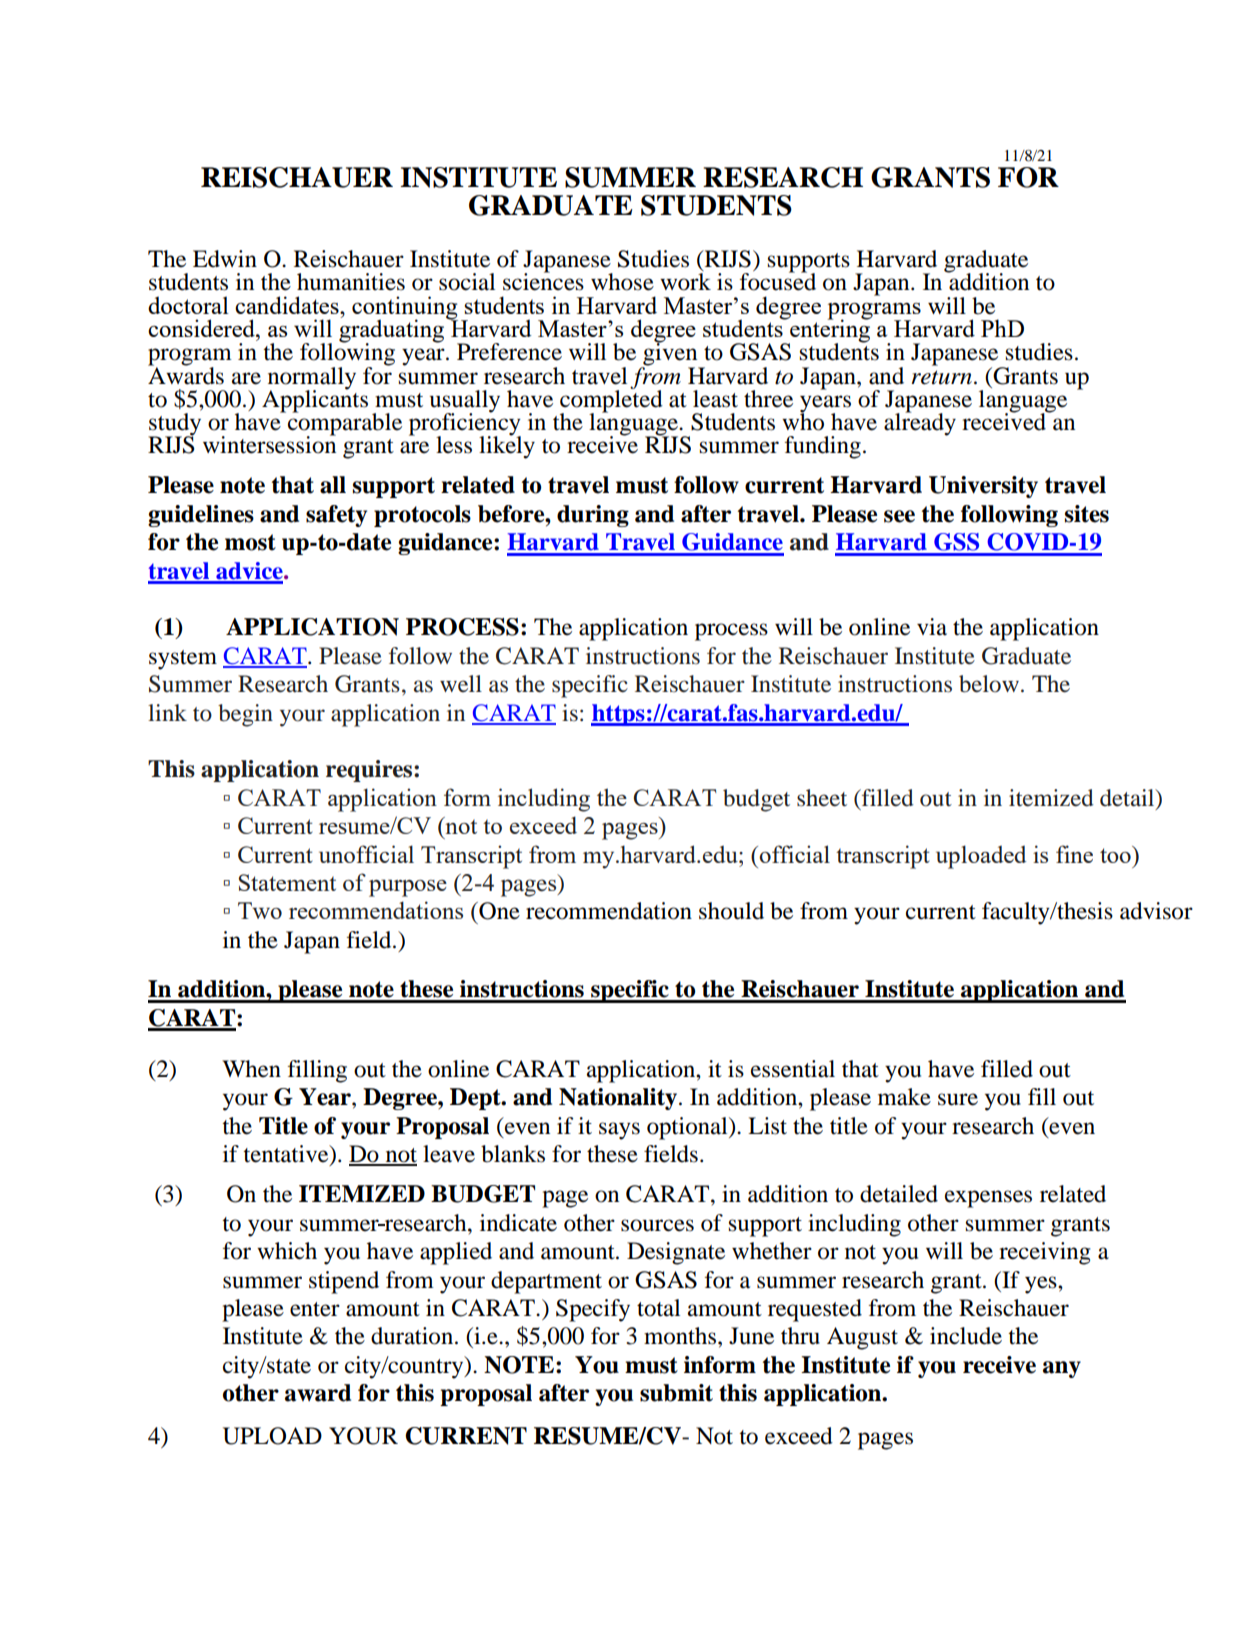 Image resolution: width=1260 pixels, height=1630 pixels. I want to click on sites, so click(1087, 514).
